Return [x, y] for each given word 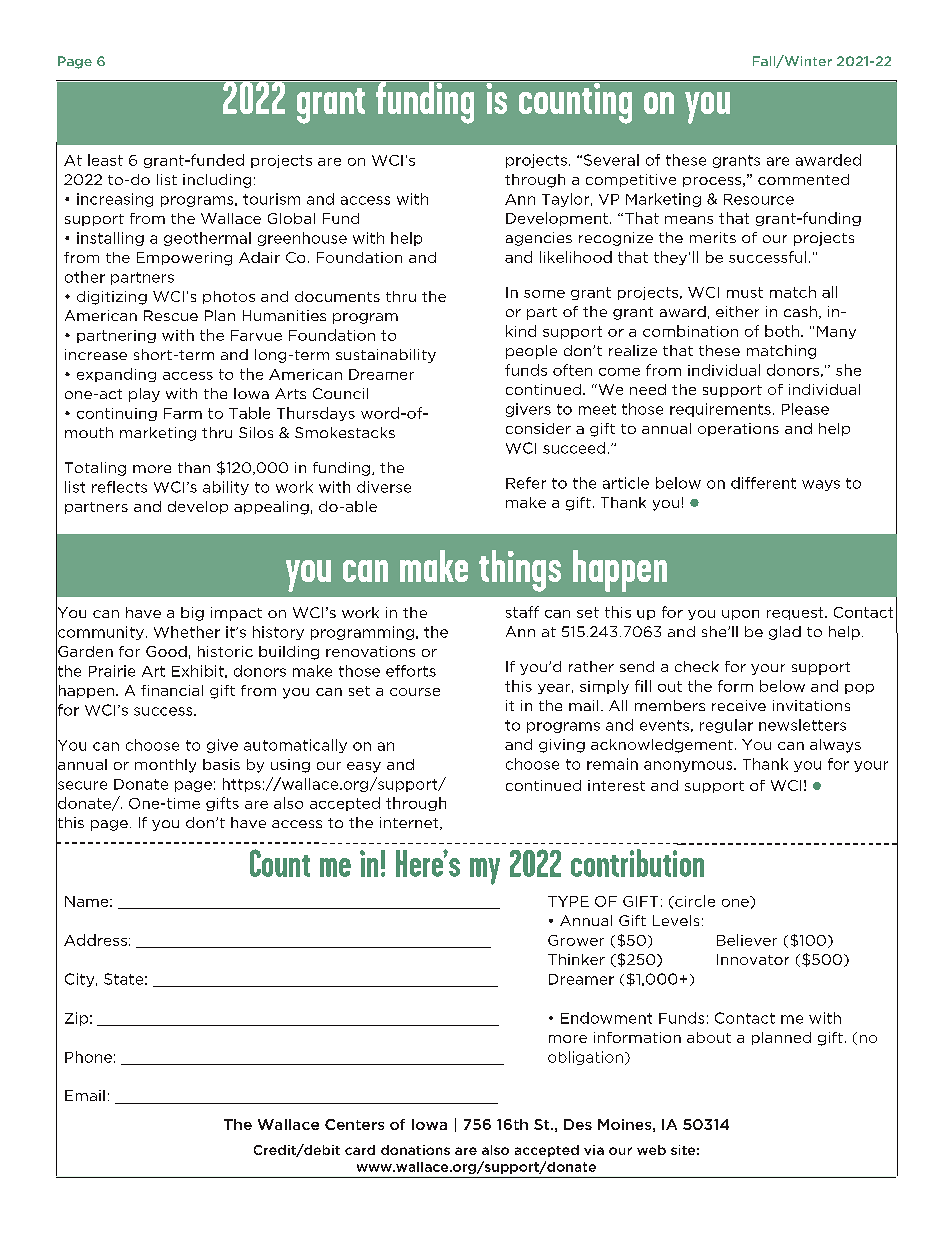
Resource [759, 199]
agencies [539, 239]
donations [415, 1150]
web [651, 1150]
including [217, 181]
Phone [88, 1057]
